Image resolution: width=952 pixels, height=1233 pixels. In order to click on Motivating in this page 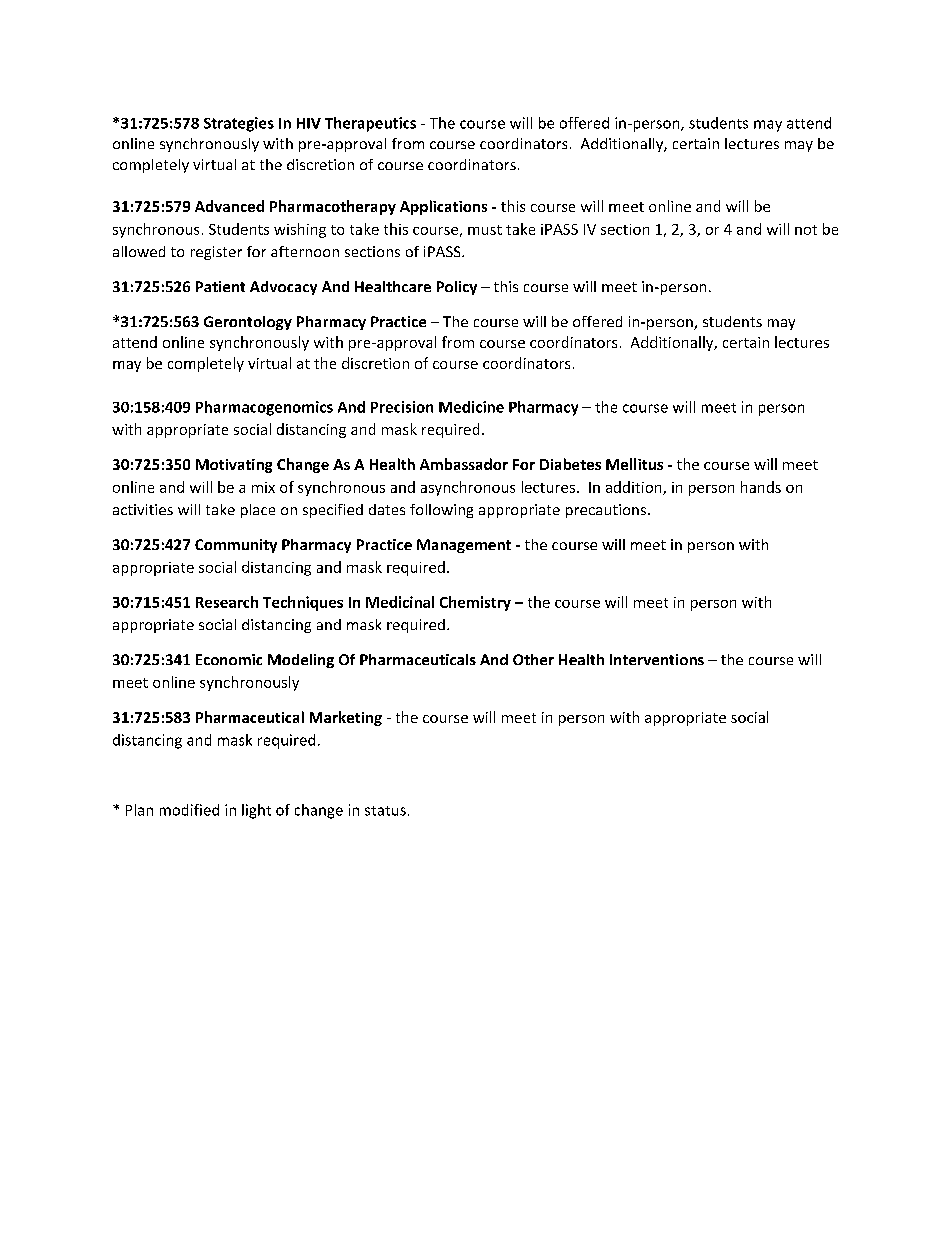, I will do `click(234, 466)`.
